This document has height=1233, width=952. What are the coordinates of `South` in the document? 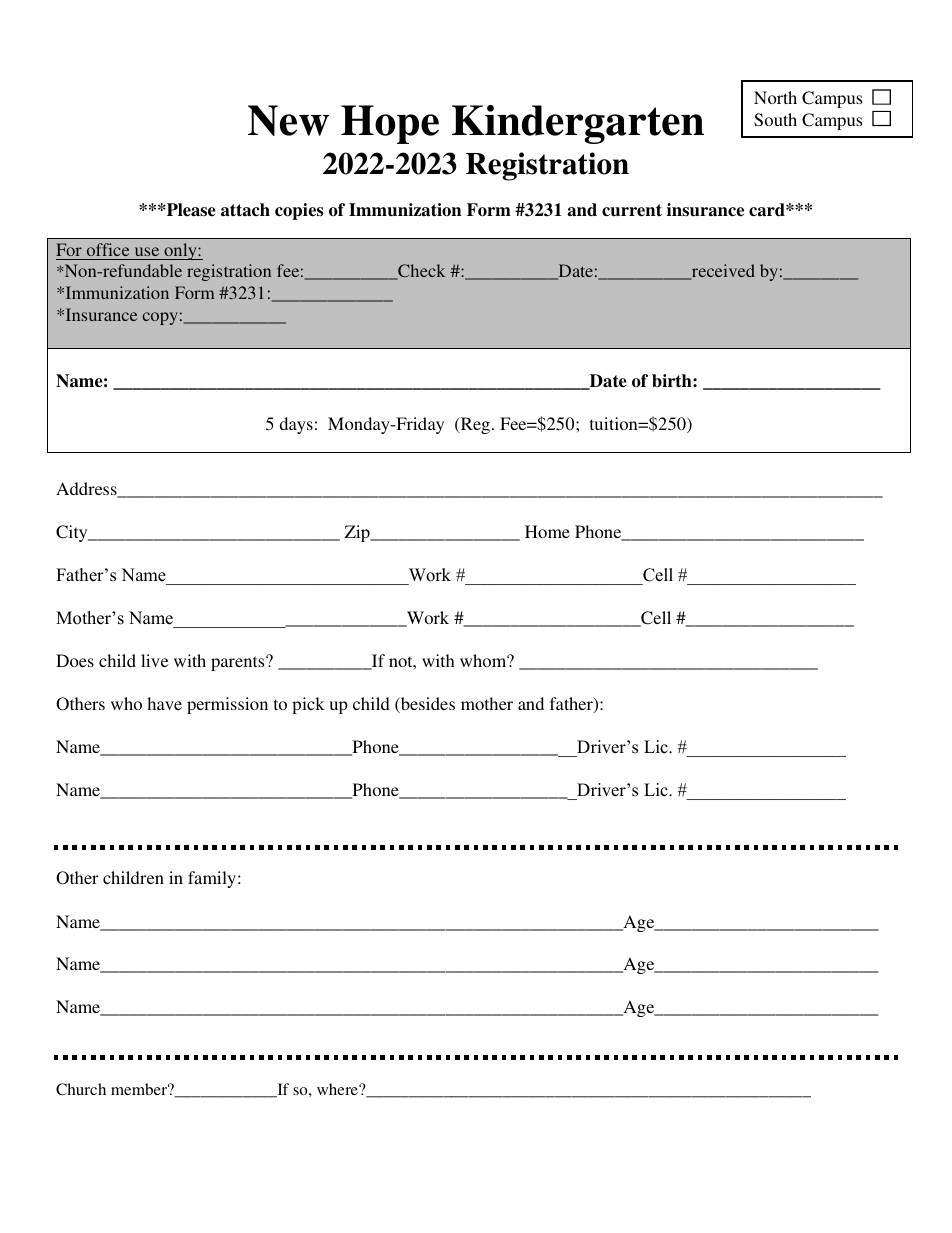 It's located at (775, 120).
